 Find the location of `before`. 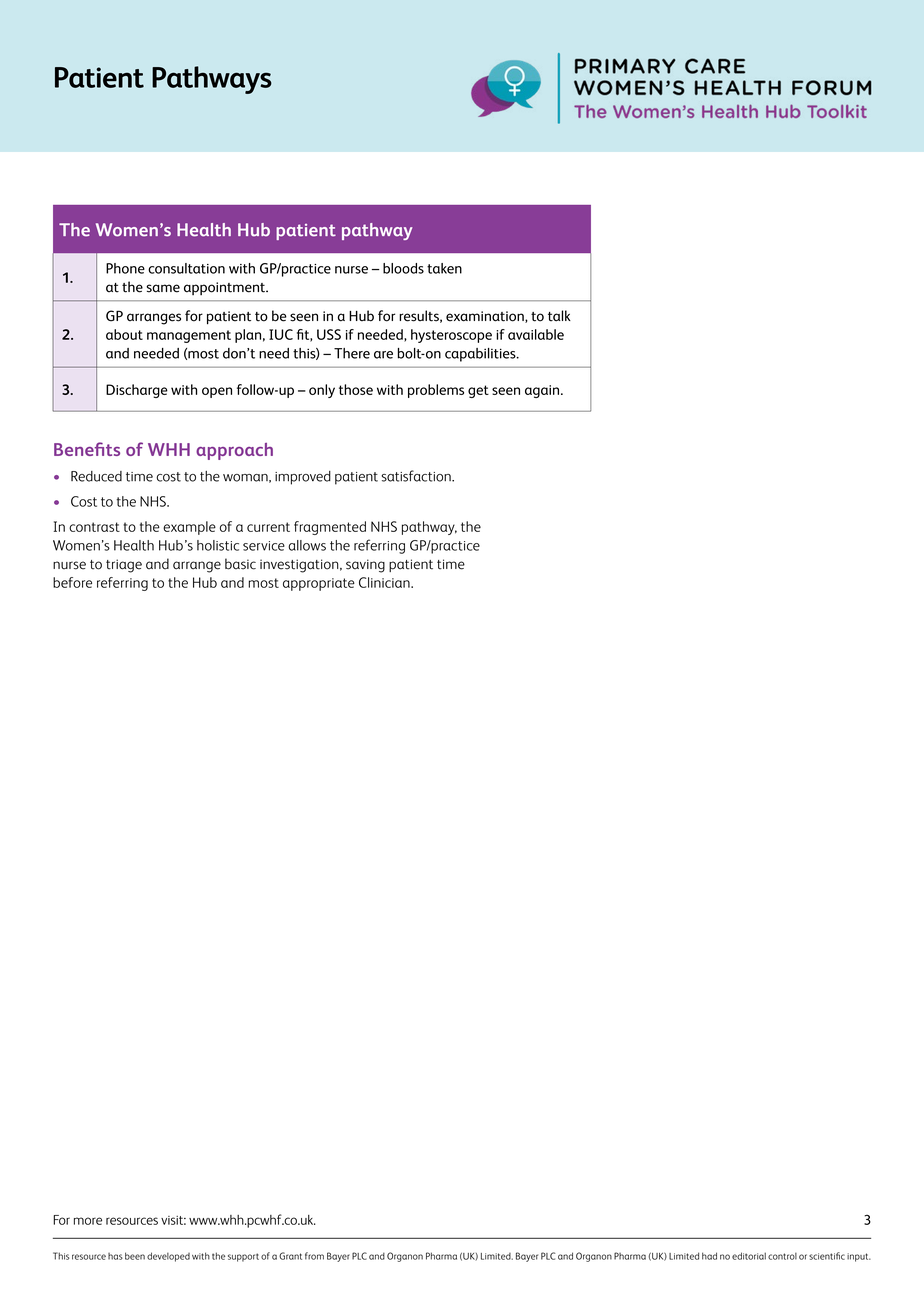

before is located at coordinates (72, 582).
